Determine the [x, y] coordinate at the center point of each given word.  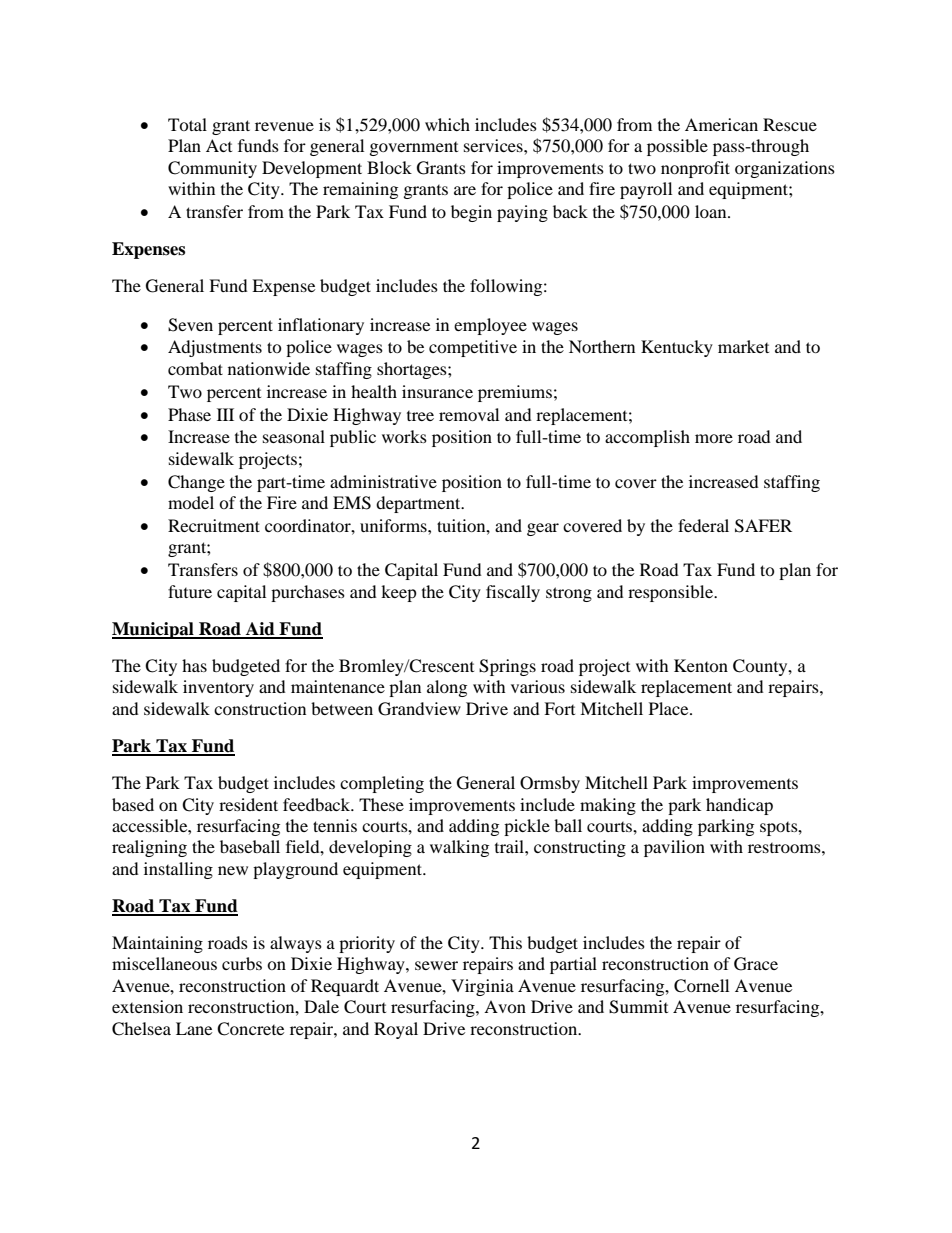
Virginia [482, 987]
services [494, 145]
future [190, 591]
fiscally [513, 593]
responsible [671, 593]
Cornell [701, 986]
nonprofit [695, 169]
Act [219, 145]
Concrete [250, 1029]
